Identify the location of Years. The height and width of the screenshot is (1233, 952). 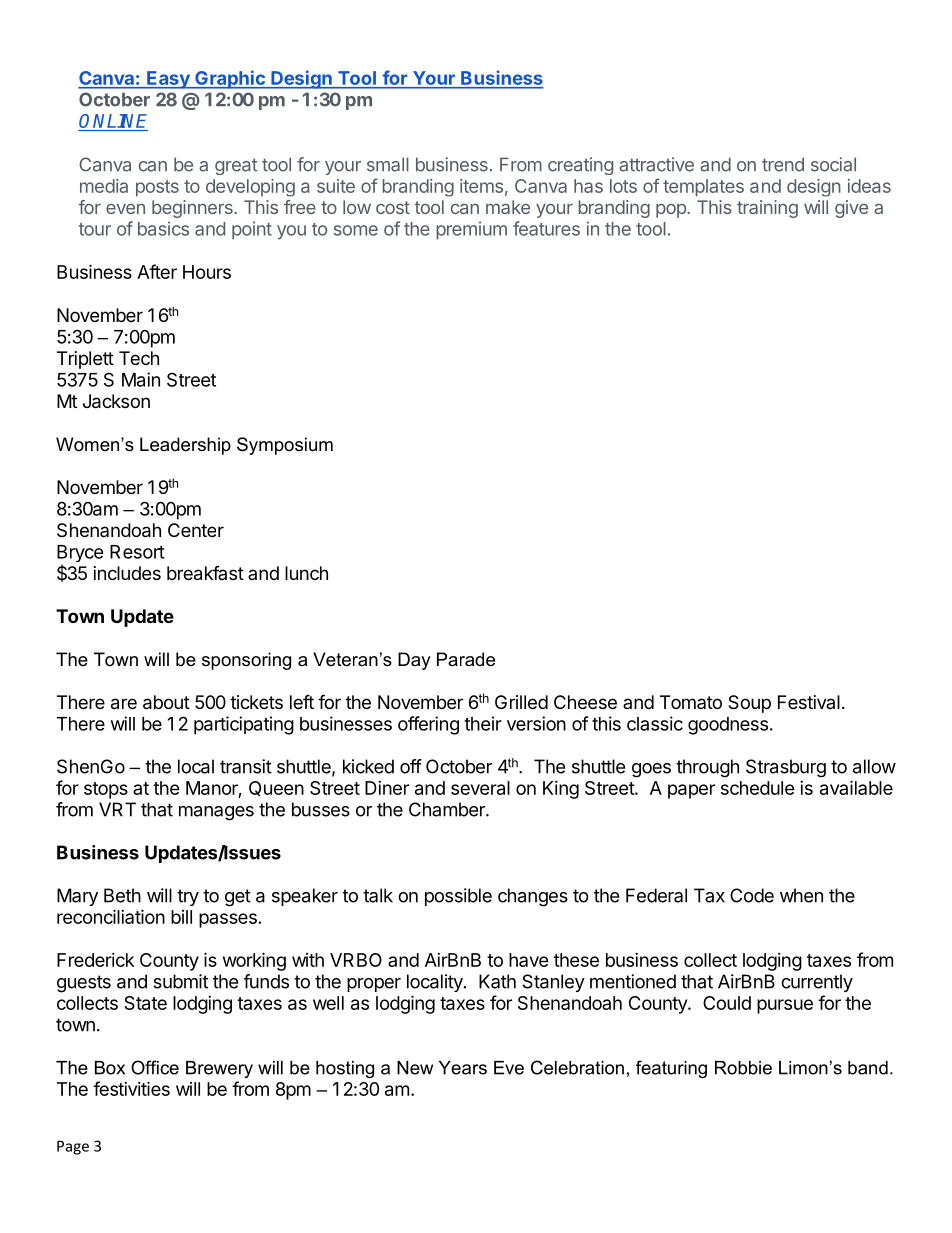
(463, 1068).
